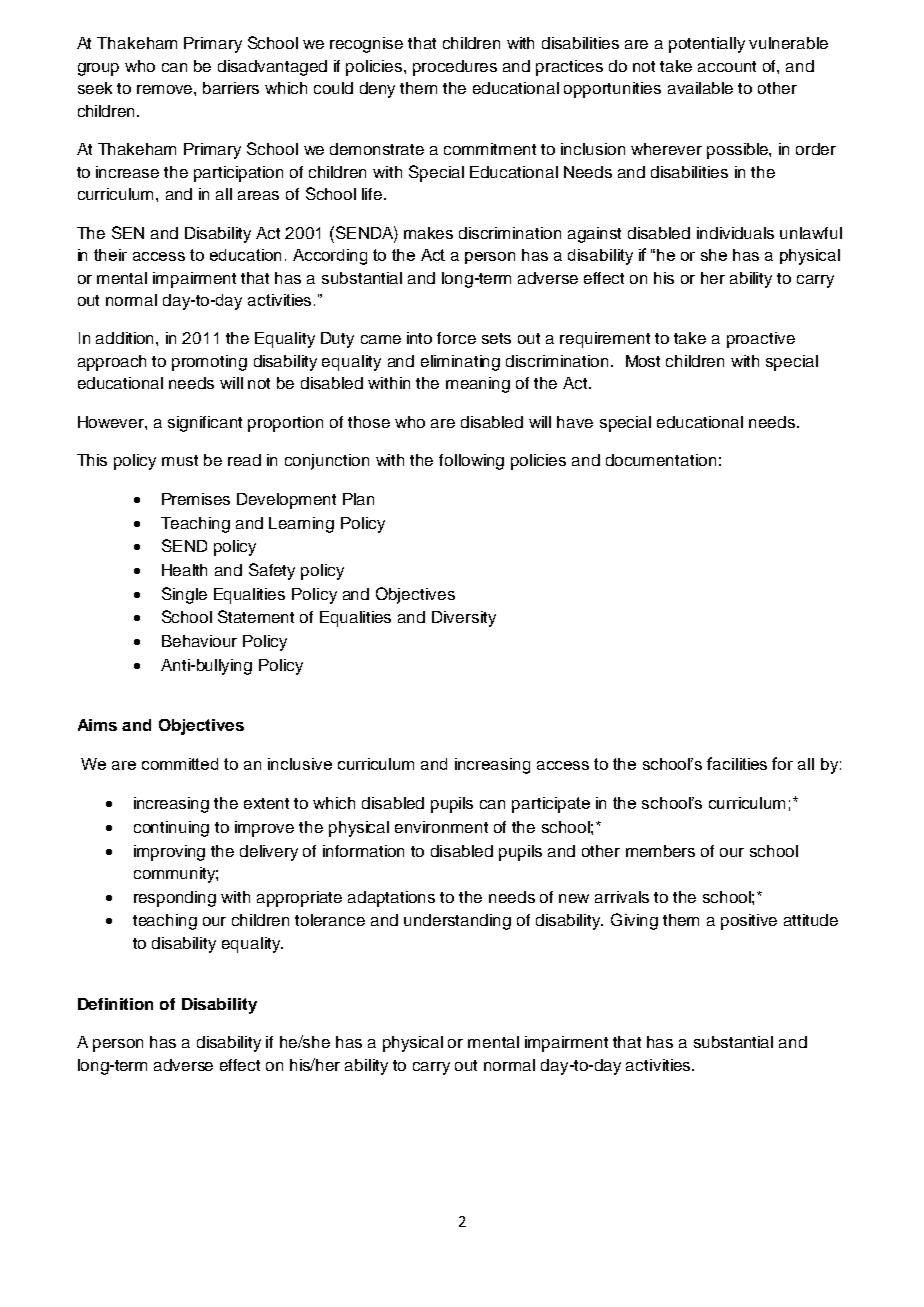 This screenshot has height=1307, width=924. Describe the element at coordinates (737, 763) in the screenshot. I see `facilities` at that location.
